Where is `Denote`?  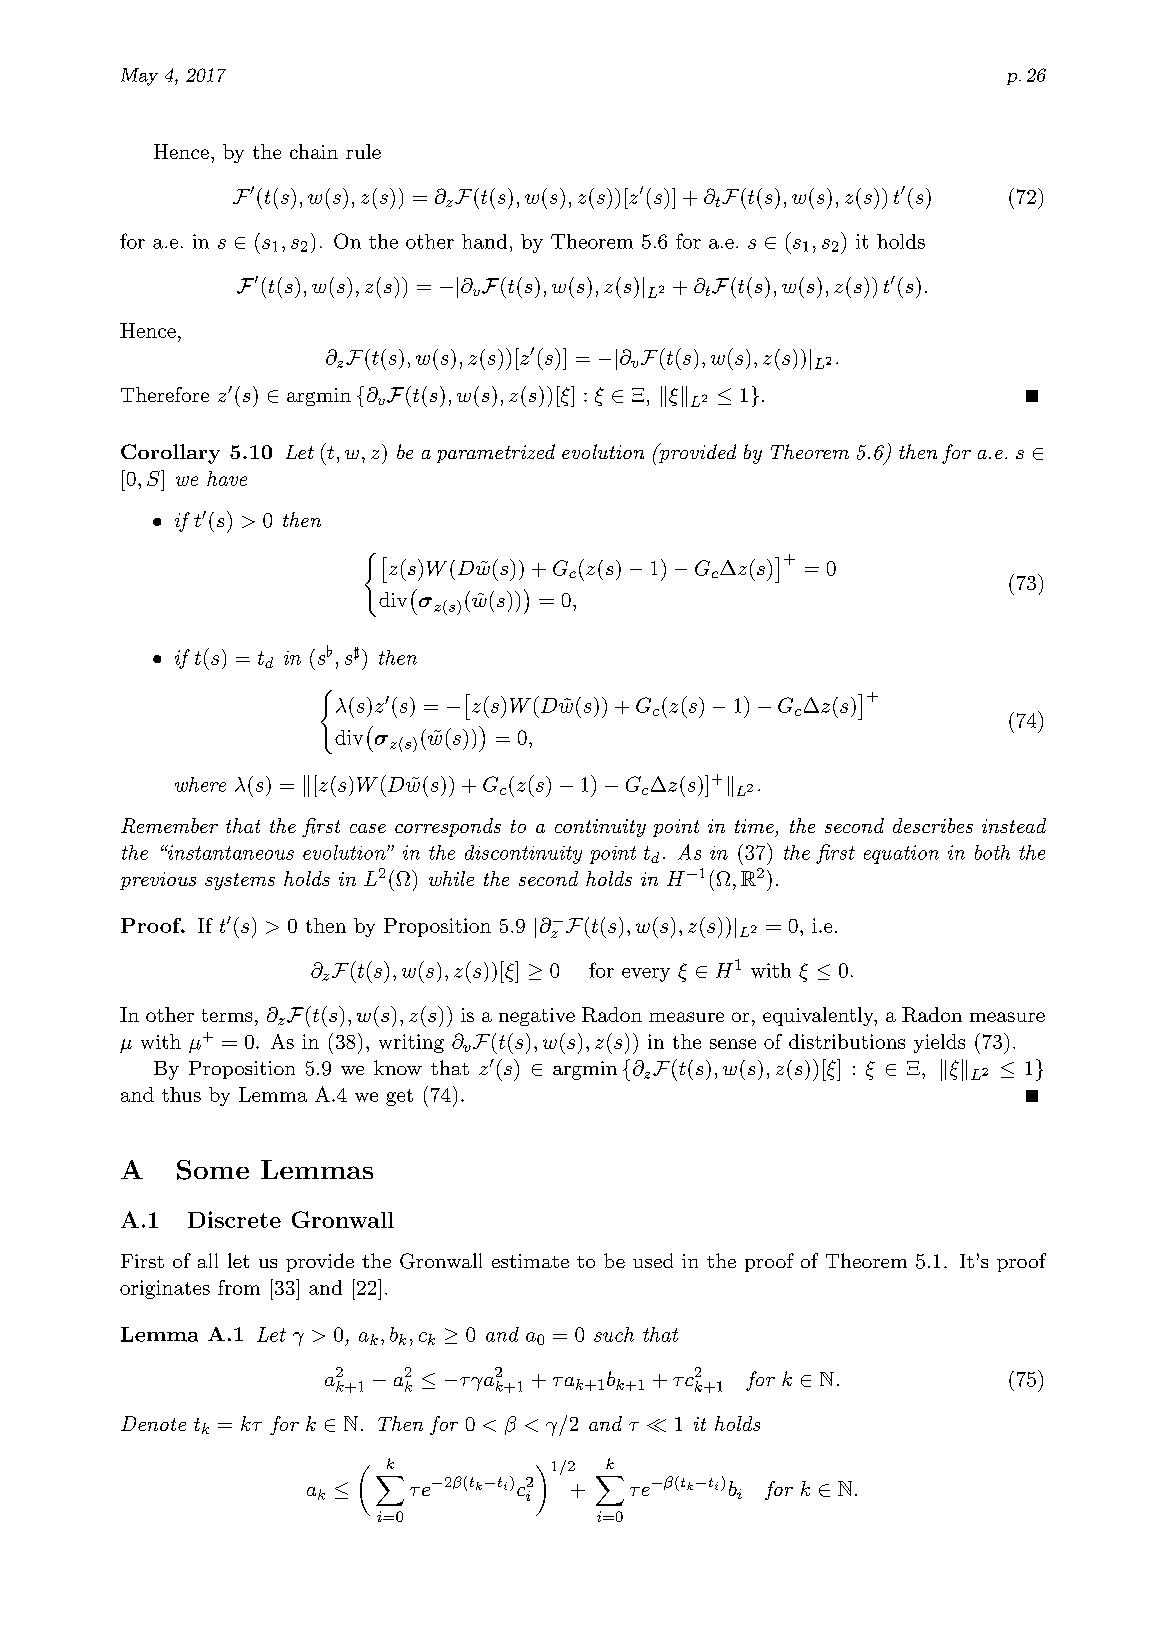 Denote is located at coordinates (153, 1423).
